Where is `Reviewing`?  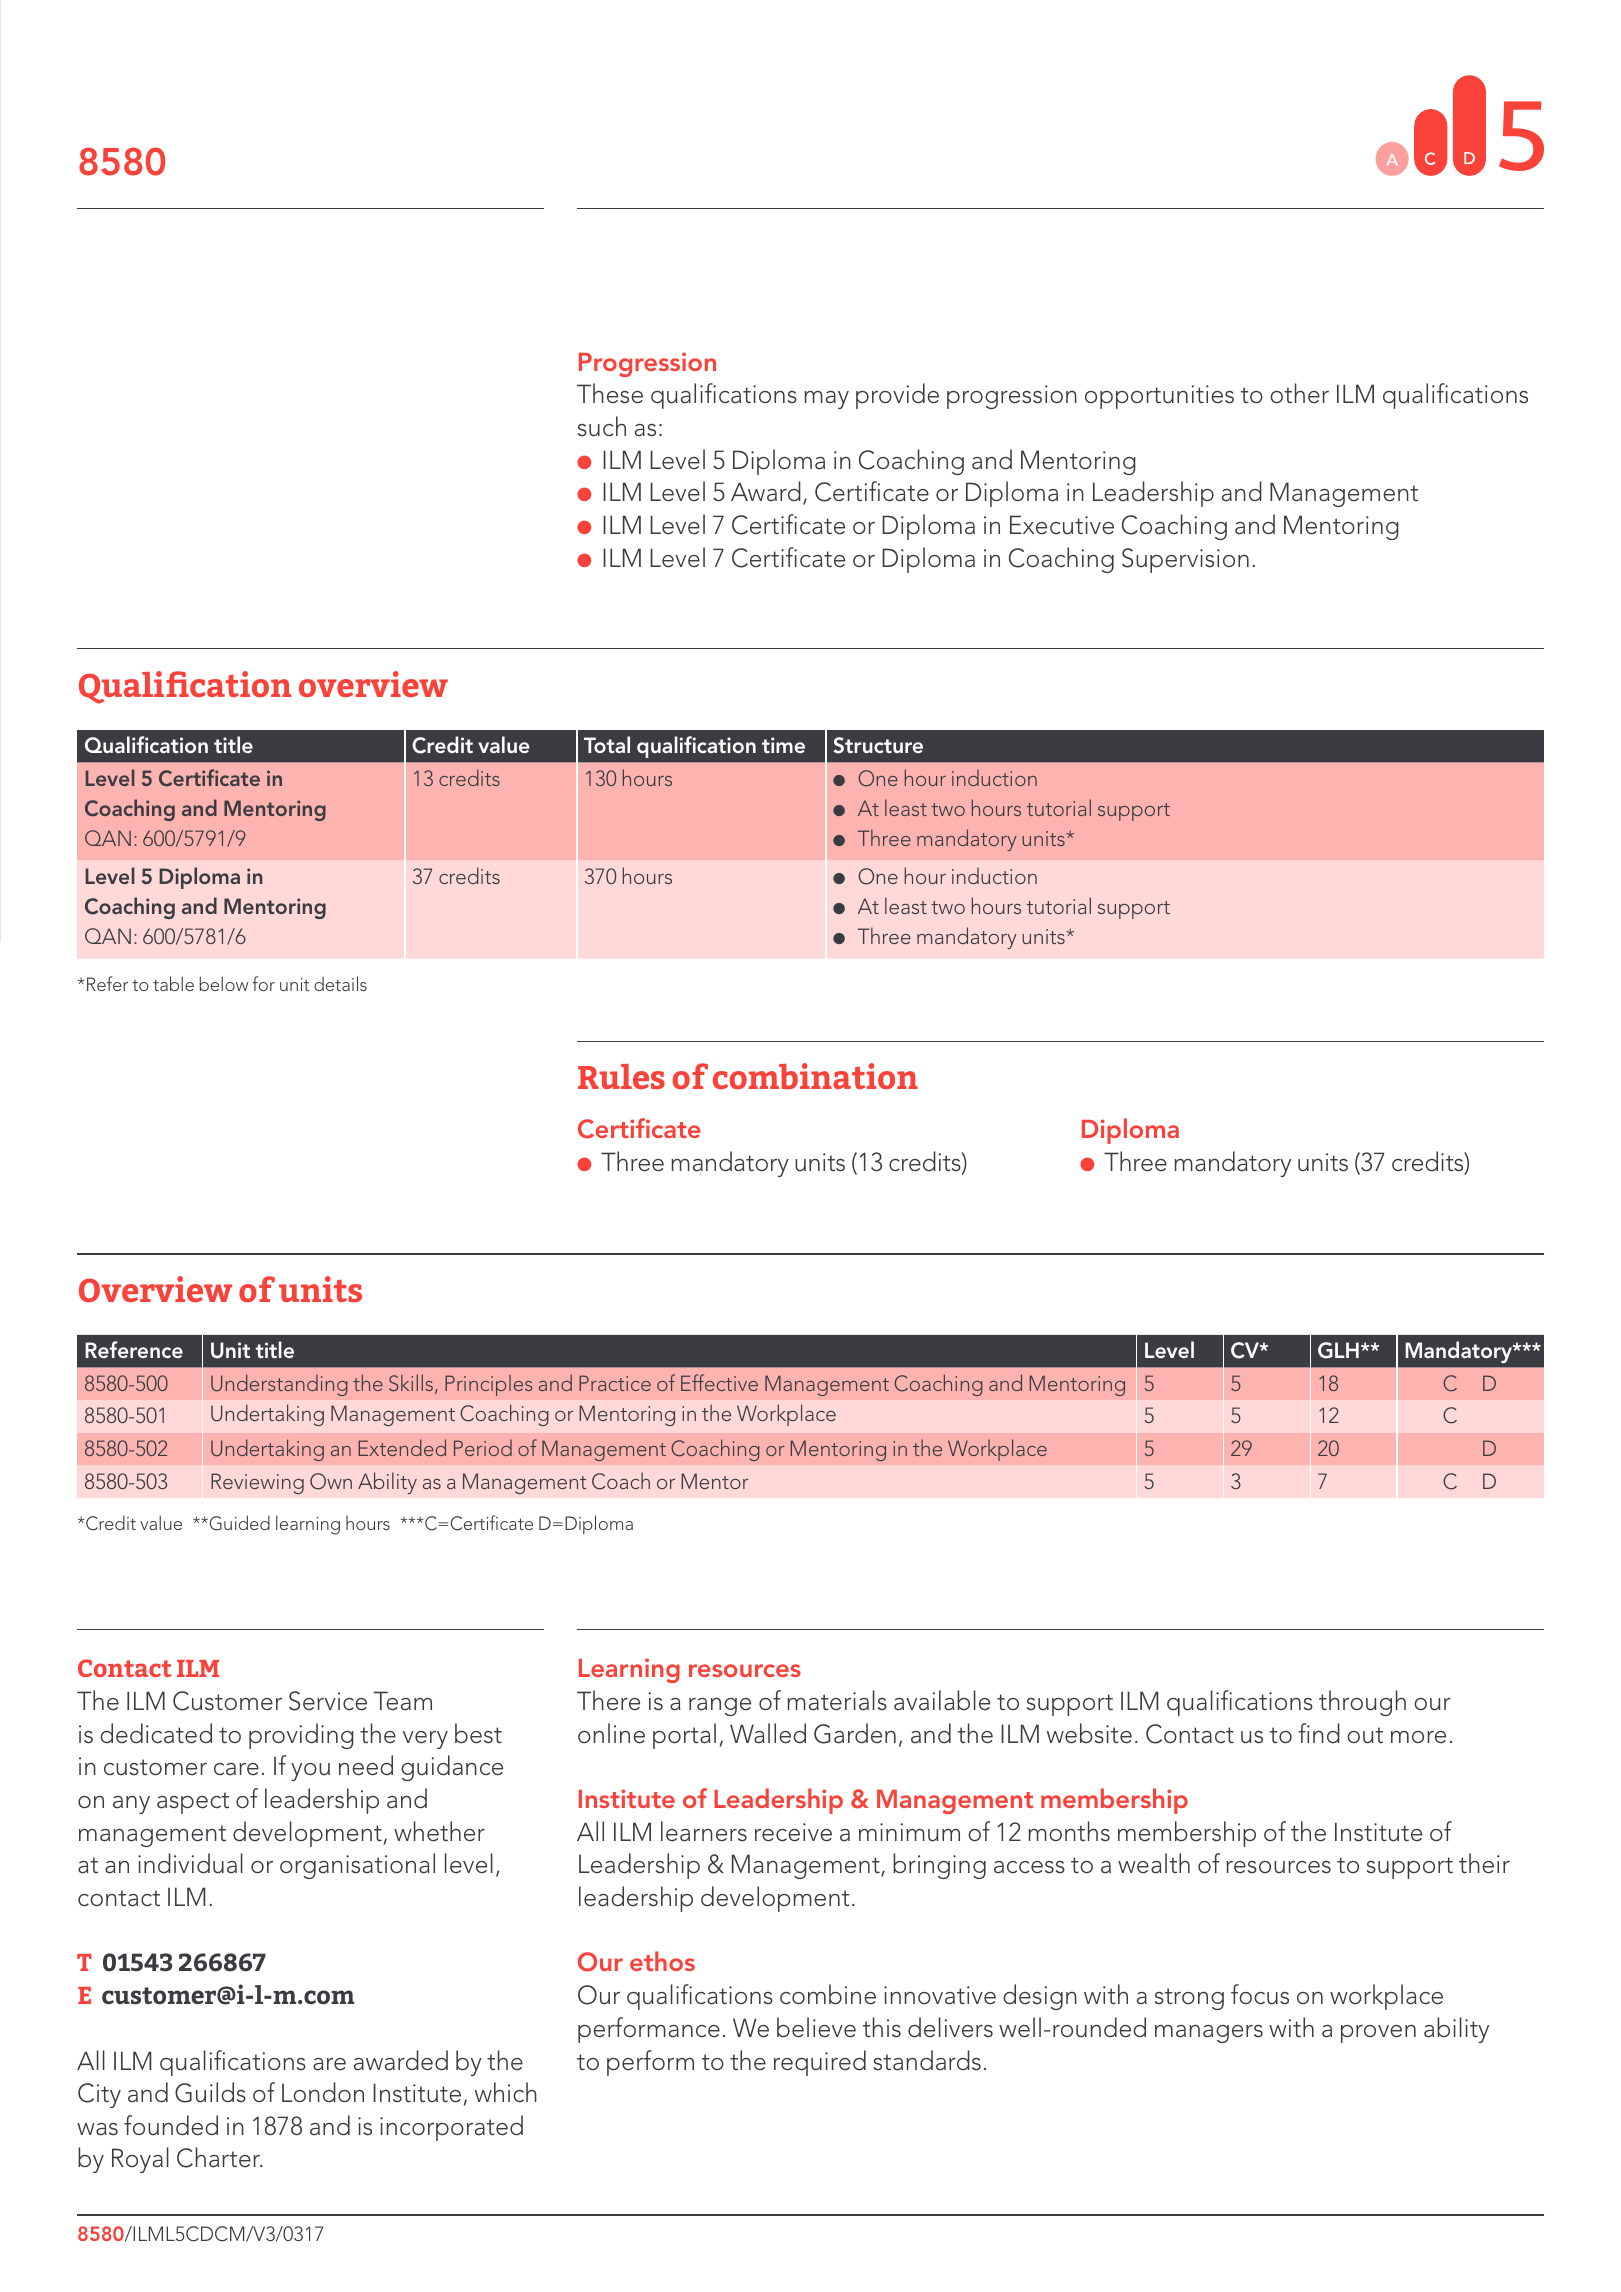 Reviewing is located at coordinates (257, 1483).
